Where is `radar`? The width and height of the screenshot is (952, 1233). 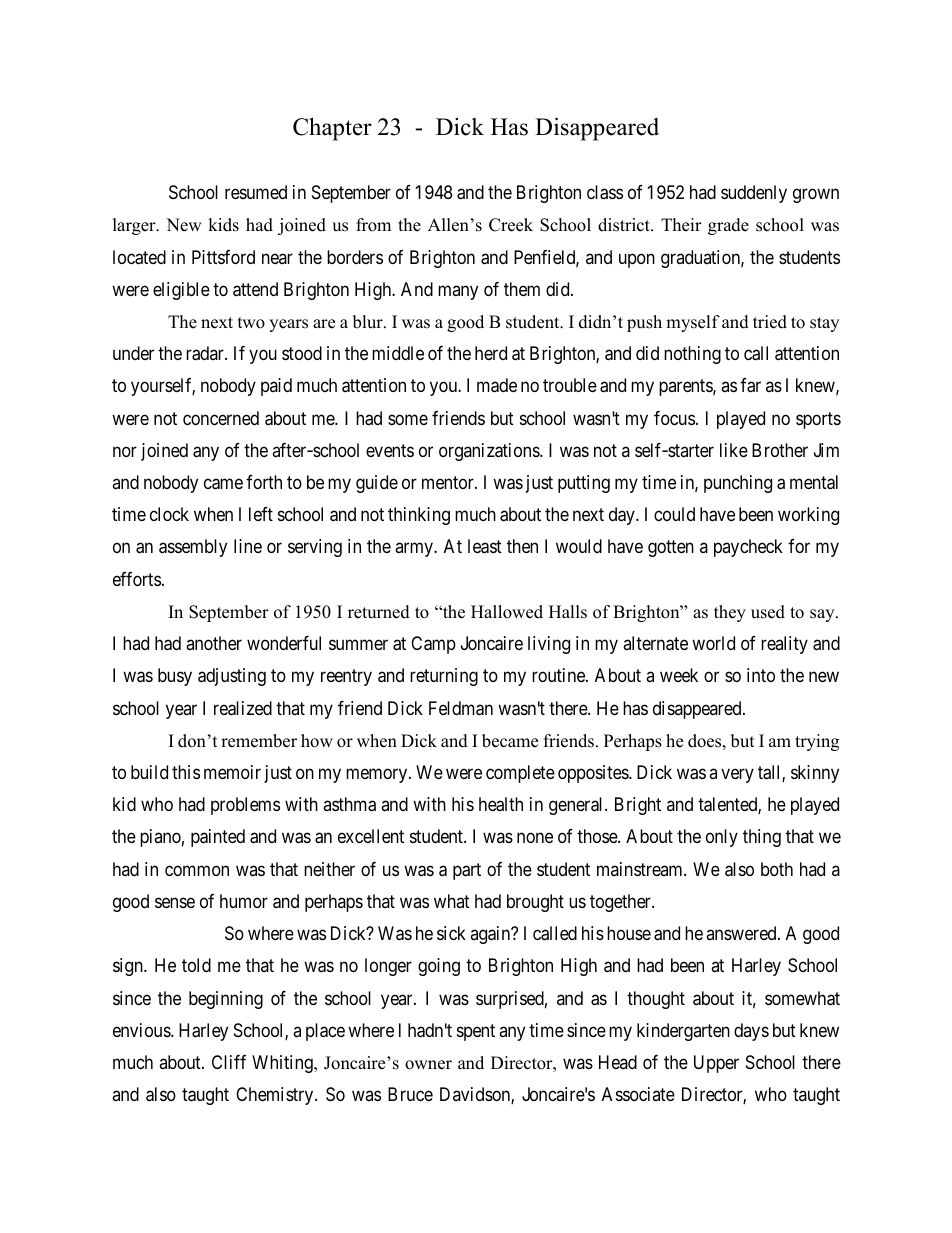
radar is located at coordinates (206, 353).
